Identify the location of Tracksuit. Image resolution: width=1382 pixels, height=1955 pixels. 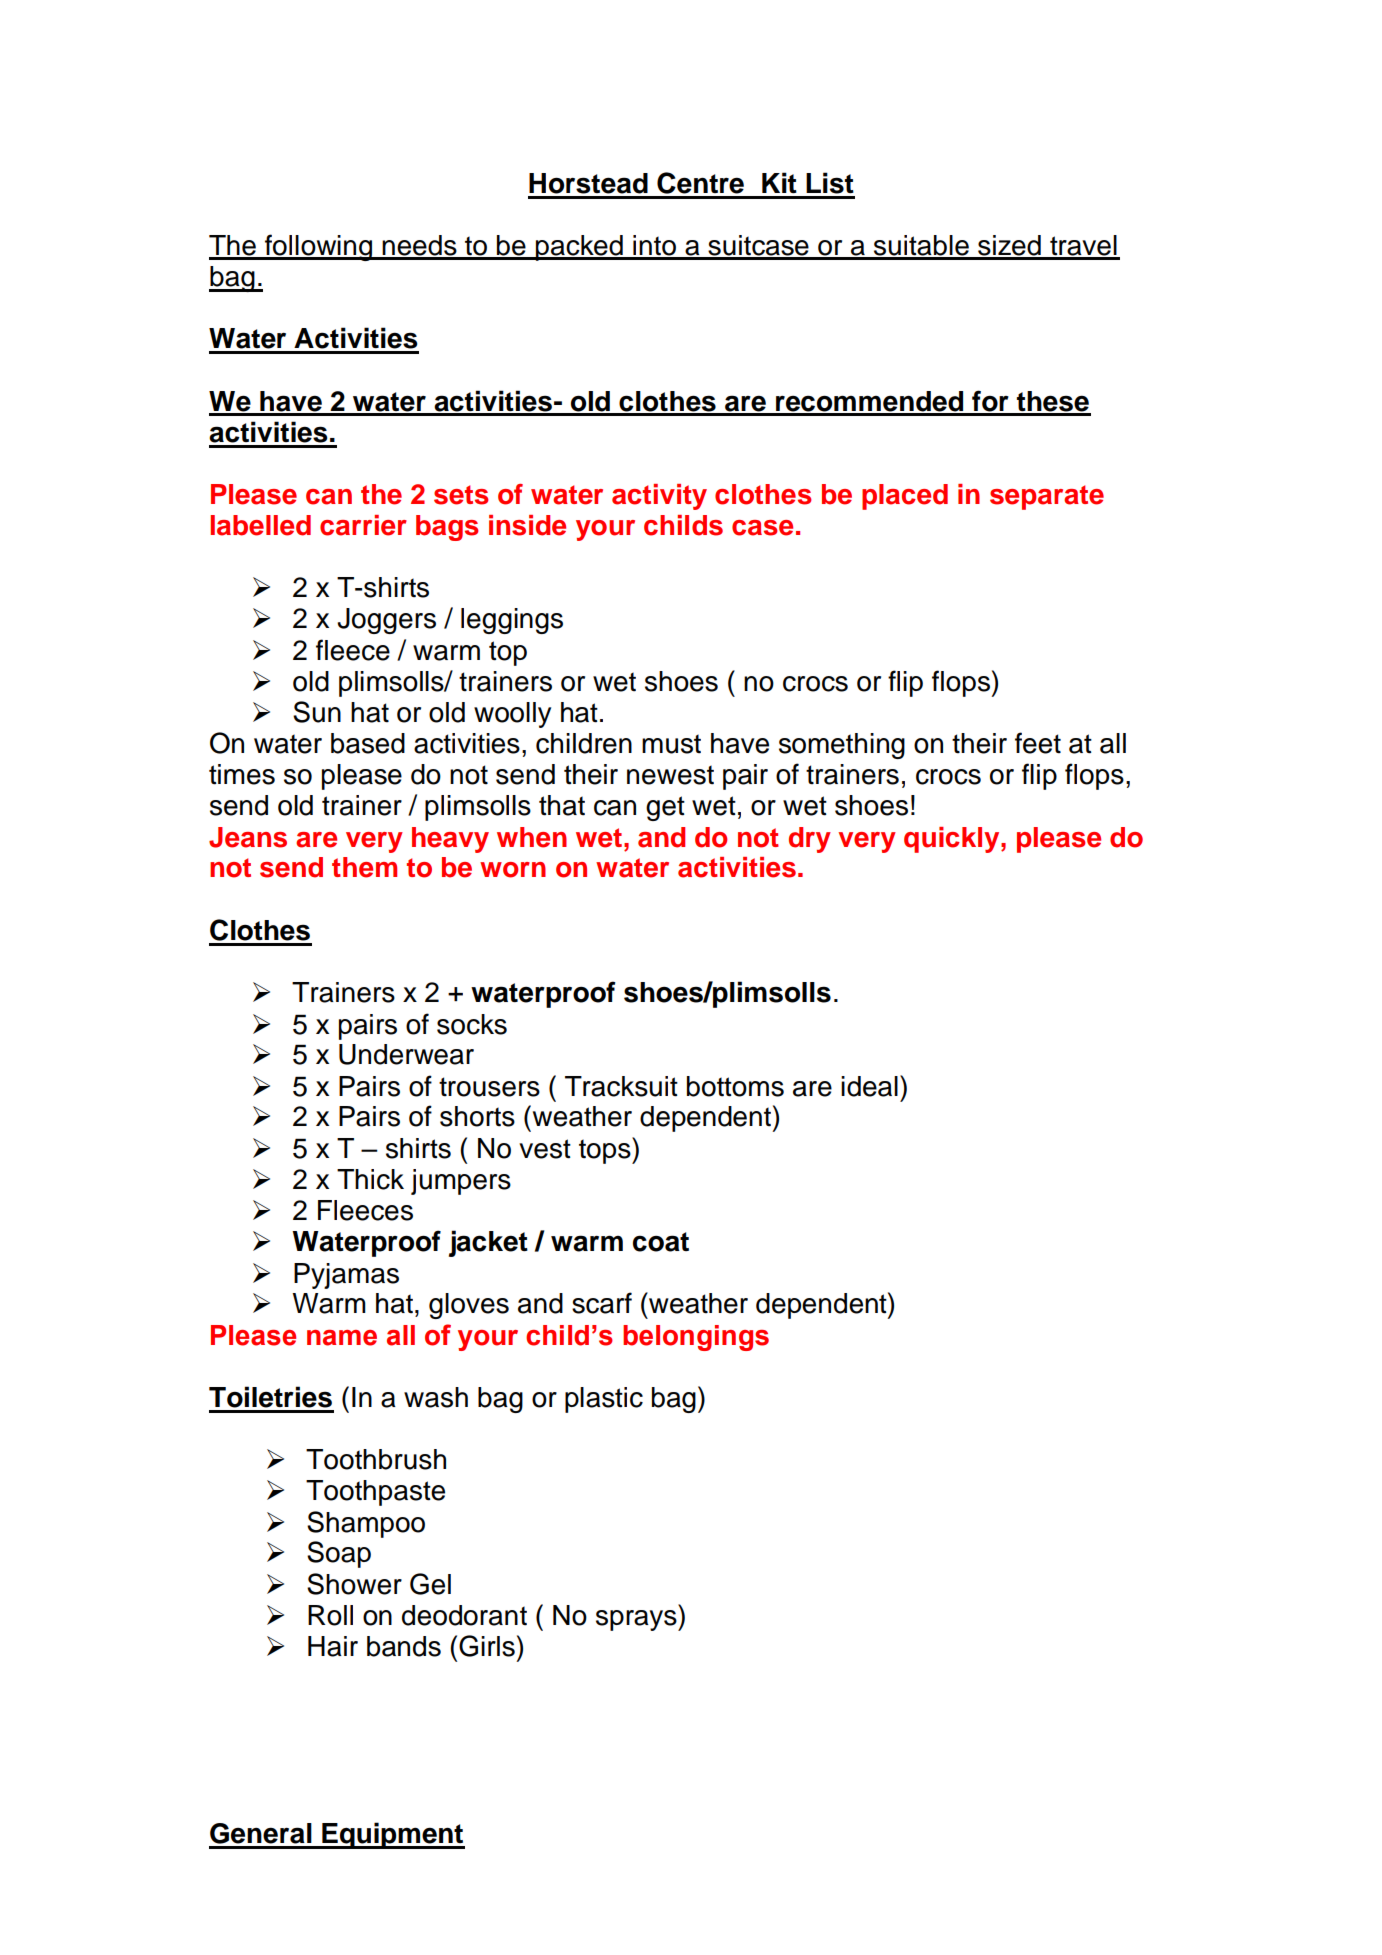
(621, 1086).
